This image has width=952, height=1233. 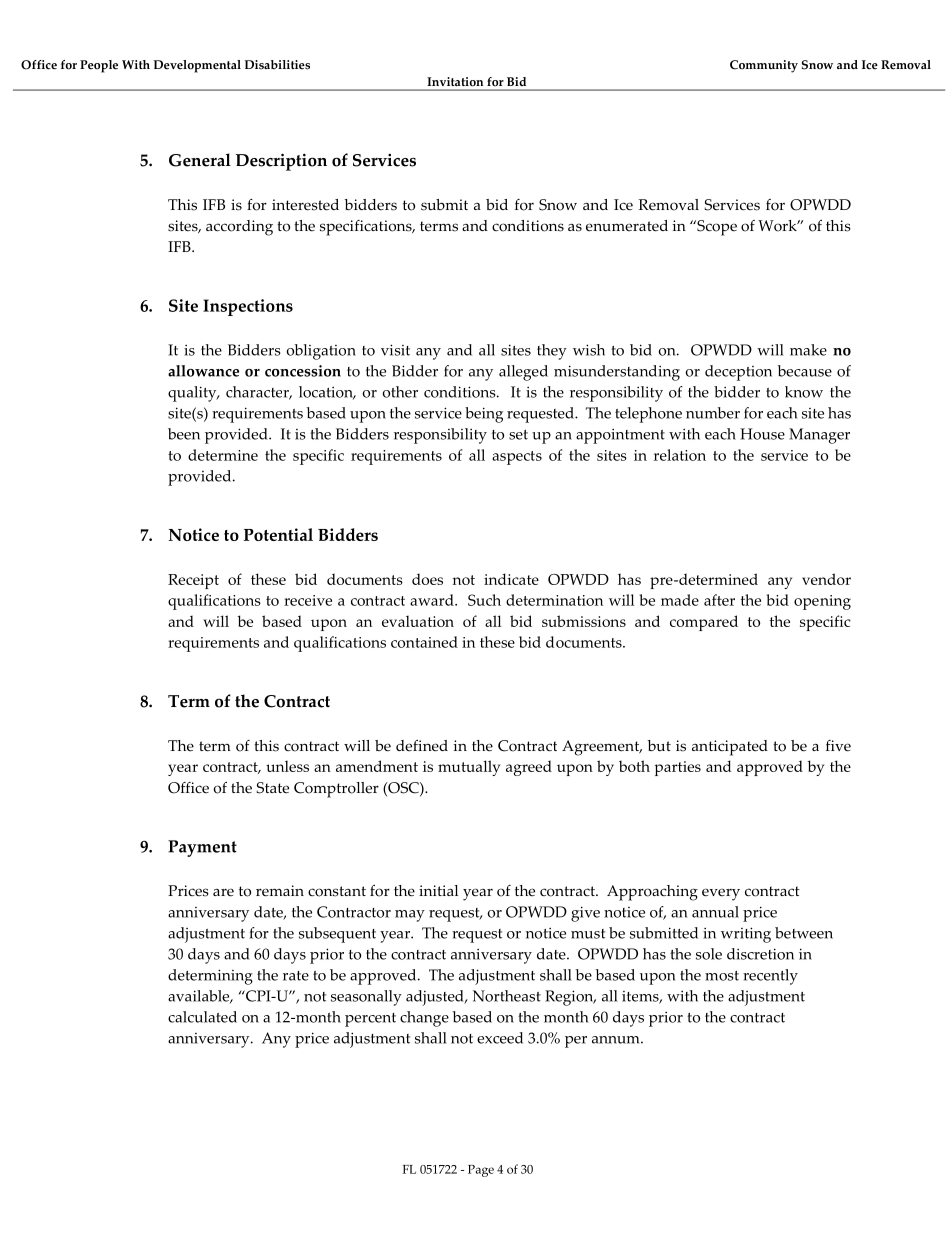 What do you see at coordinates (484, 600) in the image?
I see `Such` at bounding box center [484, 600].
